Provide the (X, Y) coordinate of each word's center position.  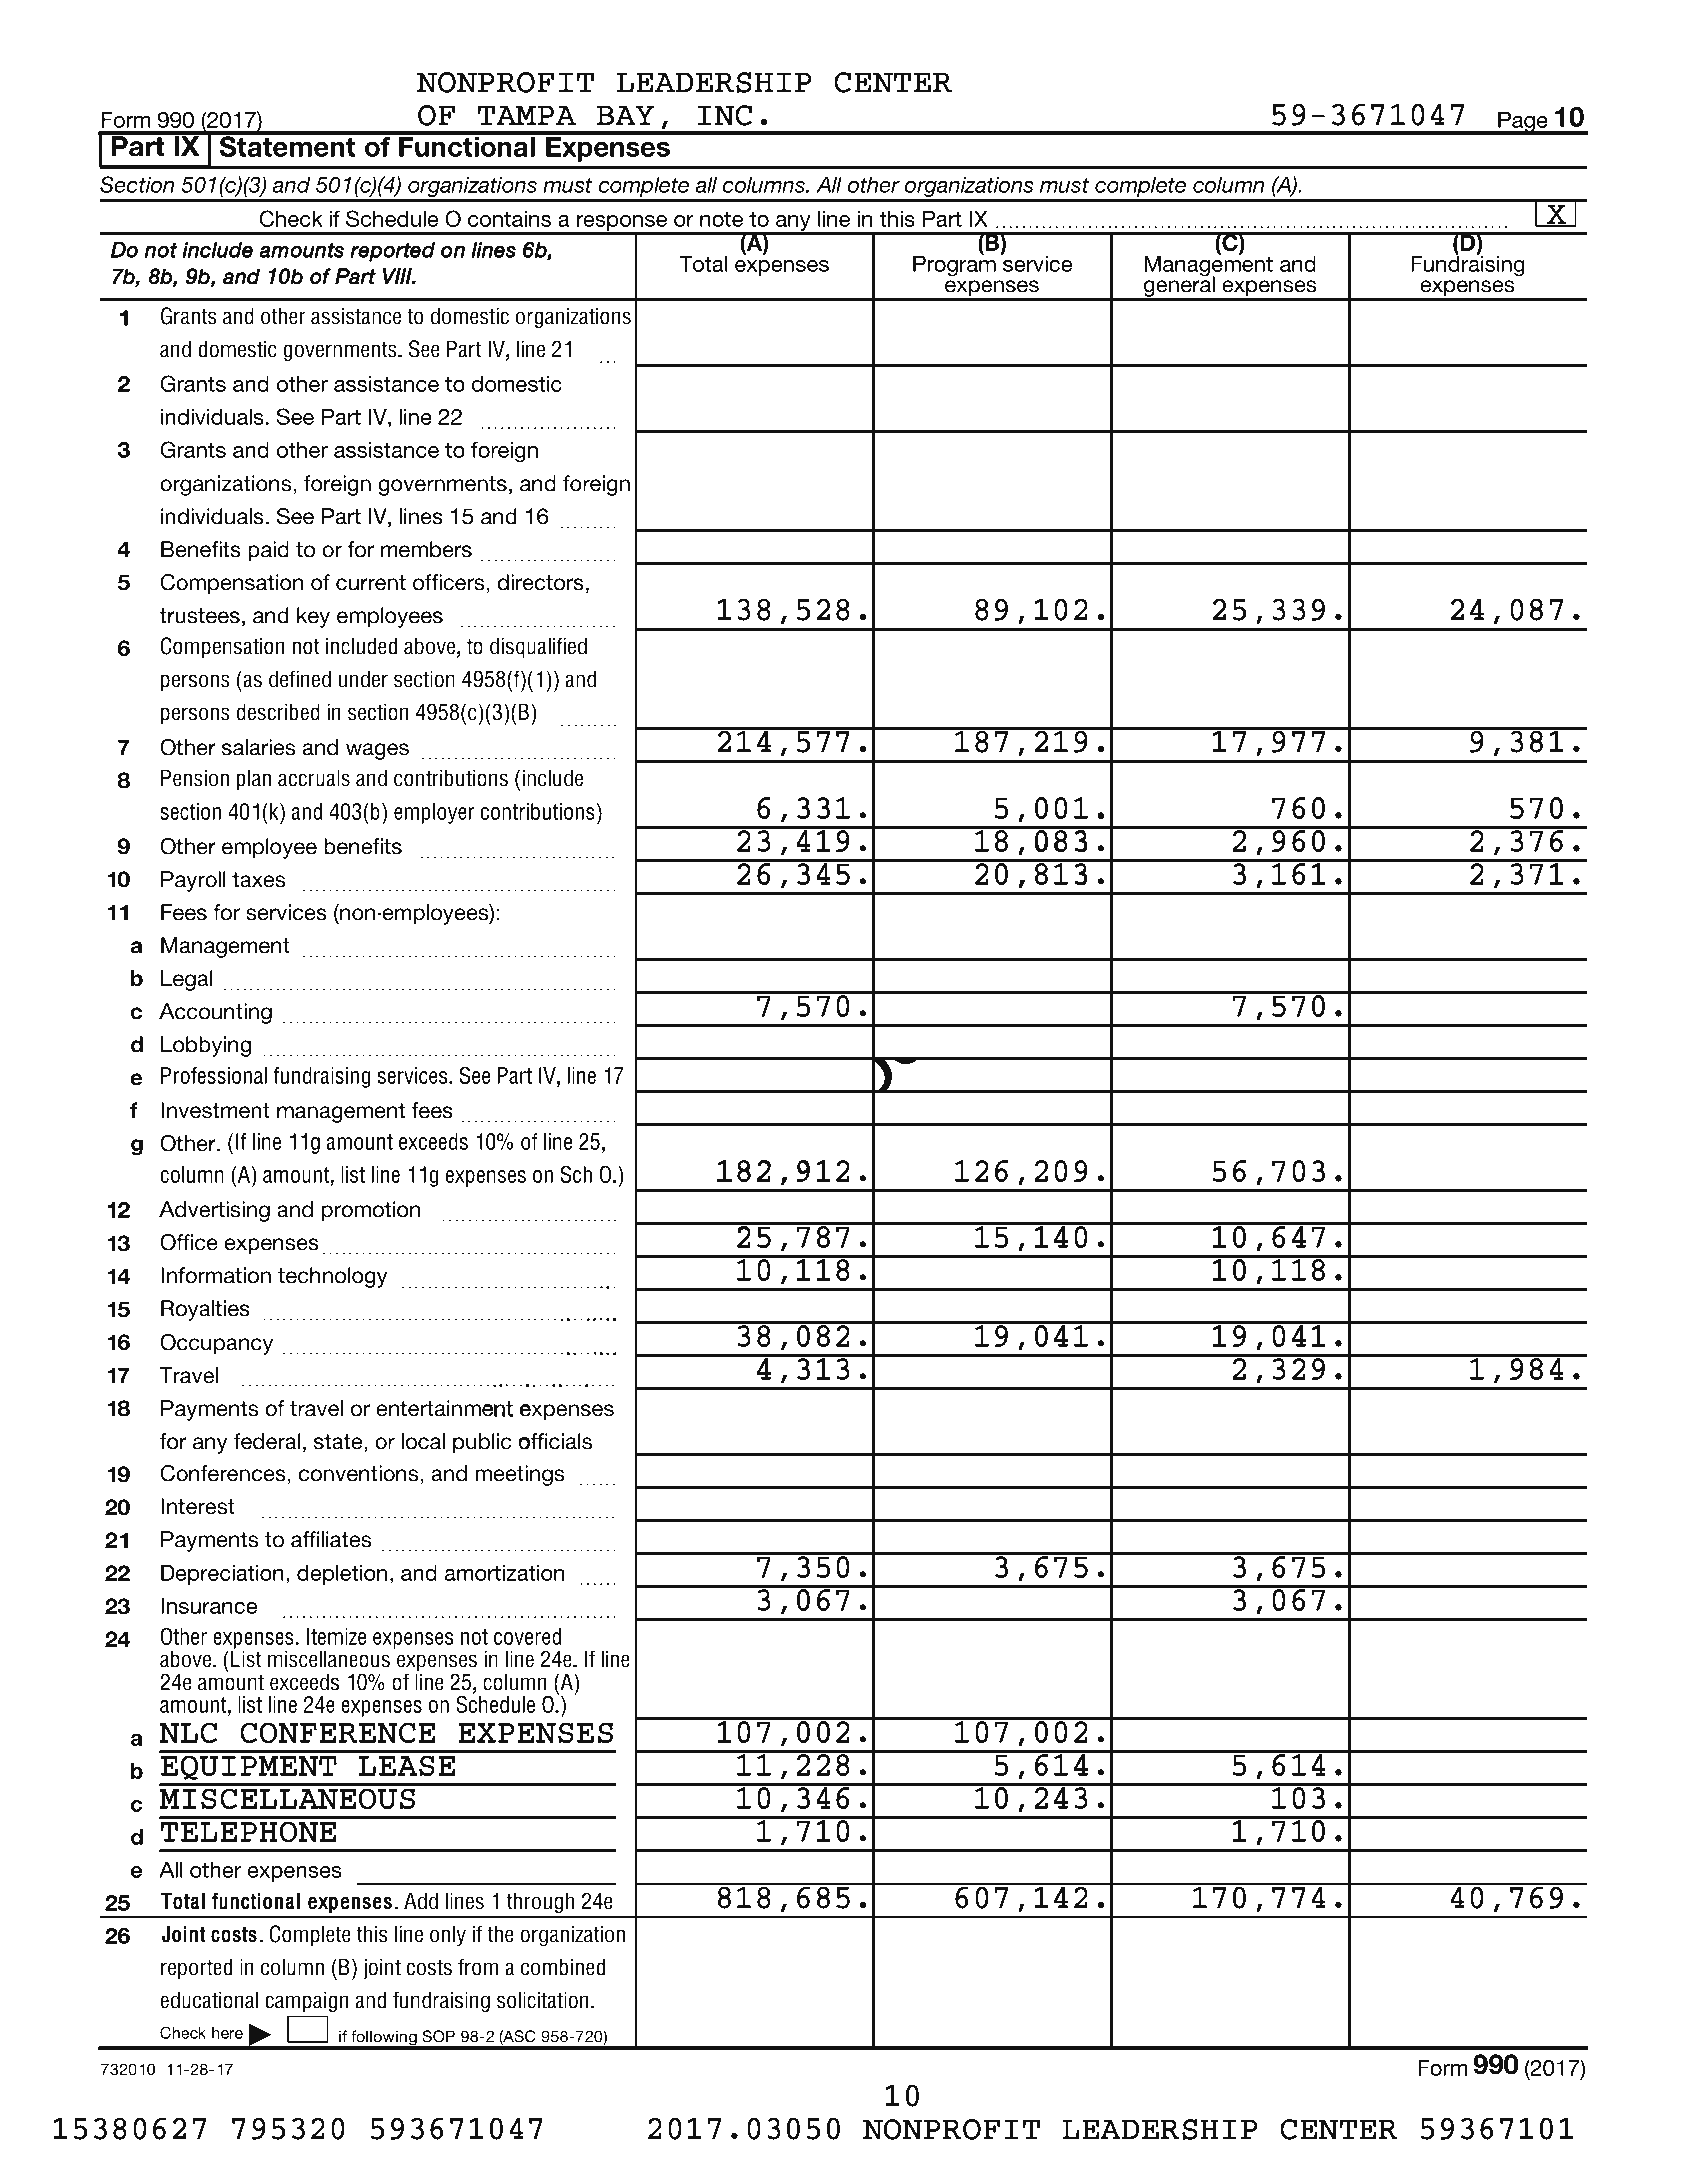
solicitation (543, 2000)
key (313, 617)
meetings (520, 1475)
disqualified (538, 647)
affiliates (331, 1539)
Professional (214, 1075)
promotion (371, 1211)
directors (540, 582)
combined (563, 1967)
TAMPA (526, 115)
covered (527, 1636)
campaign (306, 2002)
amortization (504, 1573)
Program (954, 265)
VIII (399, 276)
